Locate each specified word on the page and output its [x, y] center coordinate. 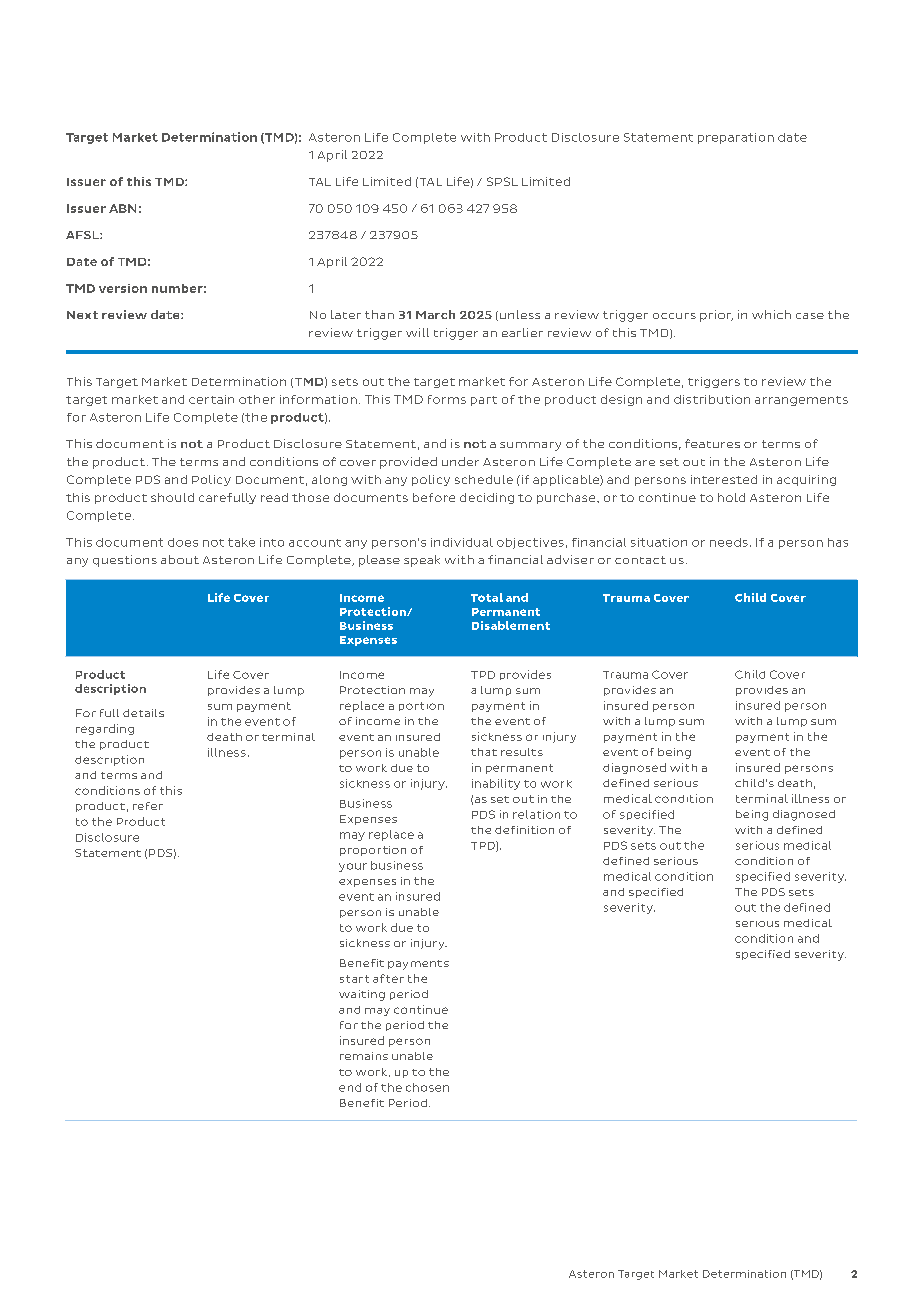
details [143, 713]
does [183, 542]
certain [211, 399]
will [417, 332]
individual [462, 542]
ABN [122, 208]
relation [536, 814]
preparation [736, 138]
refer [148, 806]
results [522, 752]
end [350, 1087]
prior [716, 316]
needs [729, 542]
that [484, 752]
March [435, 314]
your [353, 867]
